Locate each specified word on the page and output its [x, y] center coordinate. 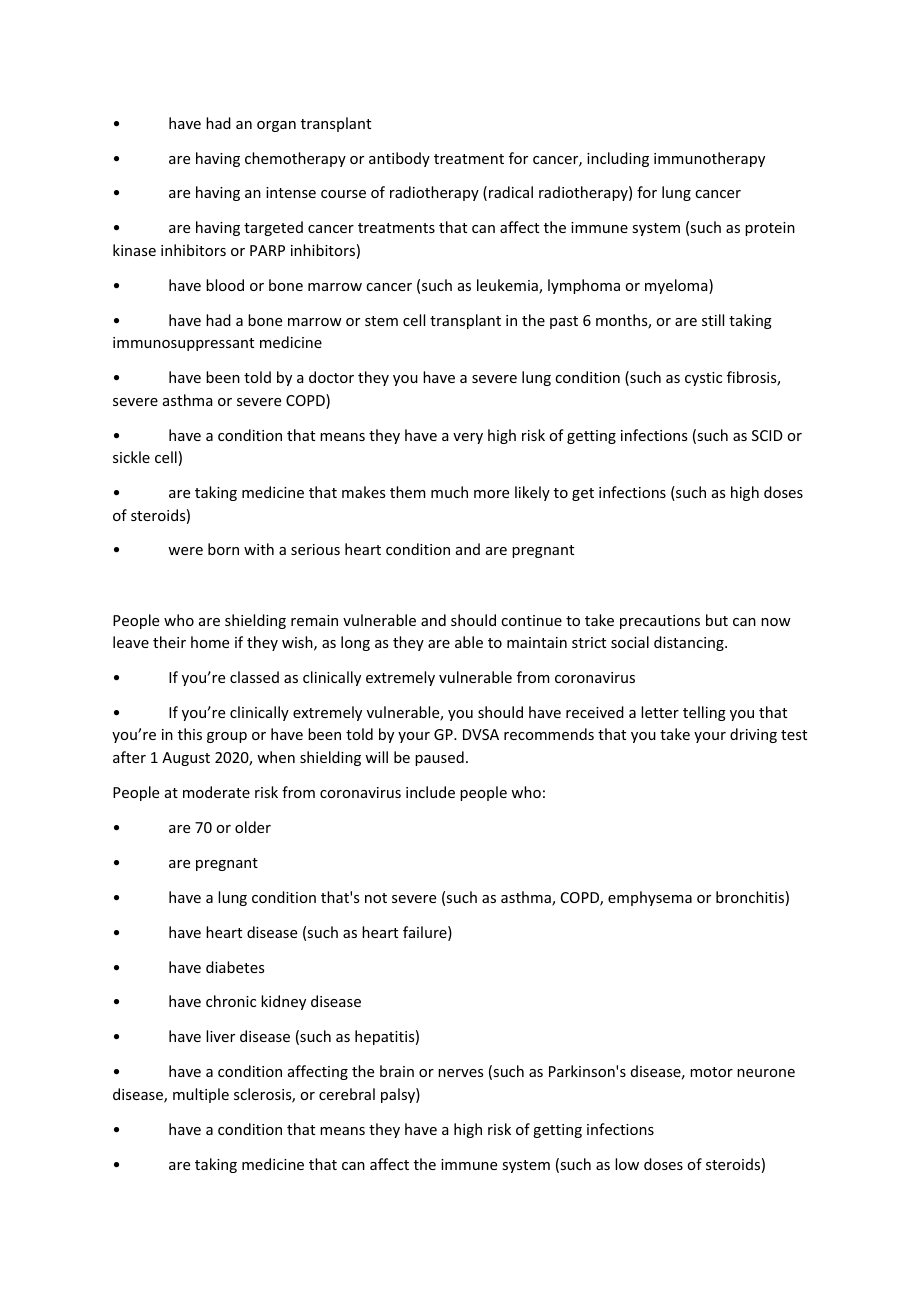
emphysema [650, 898]
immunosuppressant [183, 344]
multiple [201, 1095]
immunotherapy [709, 159]
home [210, 642]
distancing [690, 643]
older [253, 827]
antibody [399, 159]
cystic [703, 379]
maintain [537, 642]
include [430, 792]
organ [276, 126]
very [468, 438]
